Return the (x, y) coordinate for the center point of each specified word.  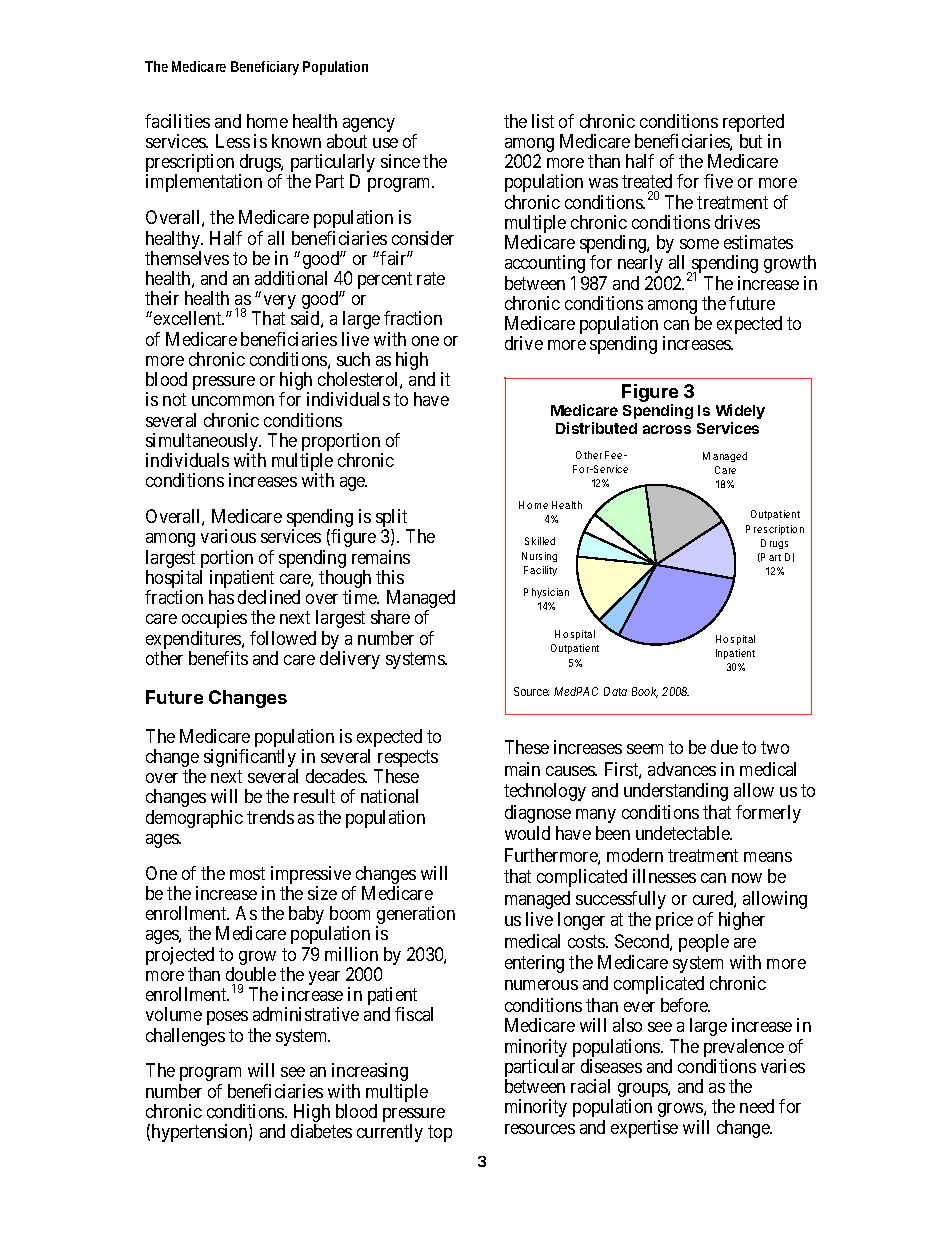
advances (682, 769)
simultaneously (203, 443)
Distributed (596, 428)
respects (406, 760)
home (267, 121)
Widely (740, 413)
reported (753, 124)
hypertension (201, 1133)
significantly (251, 759)
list (543, 121)
